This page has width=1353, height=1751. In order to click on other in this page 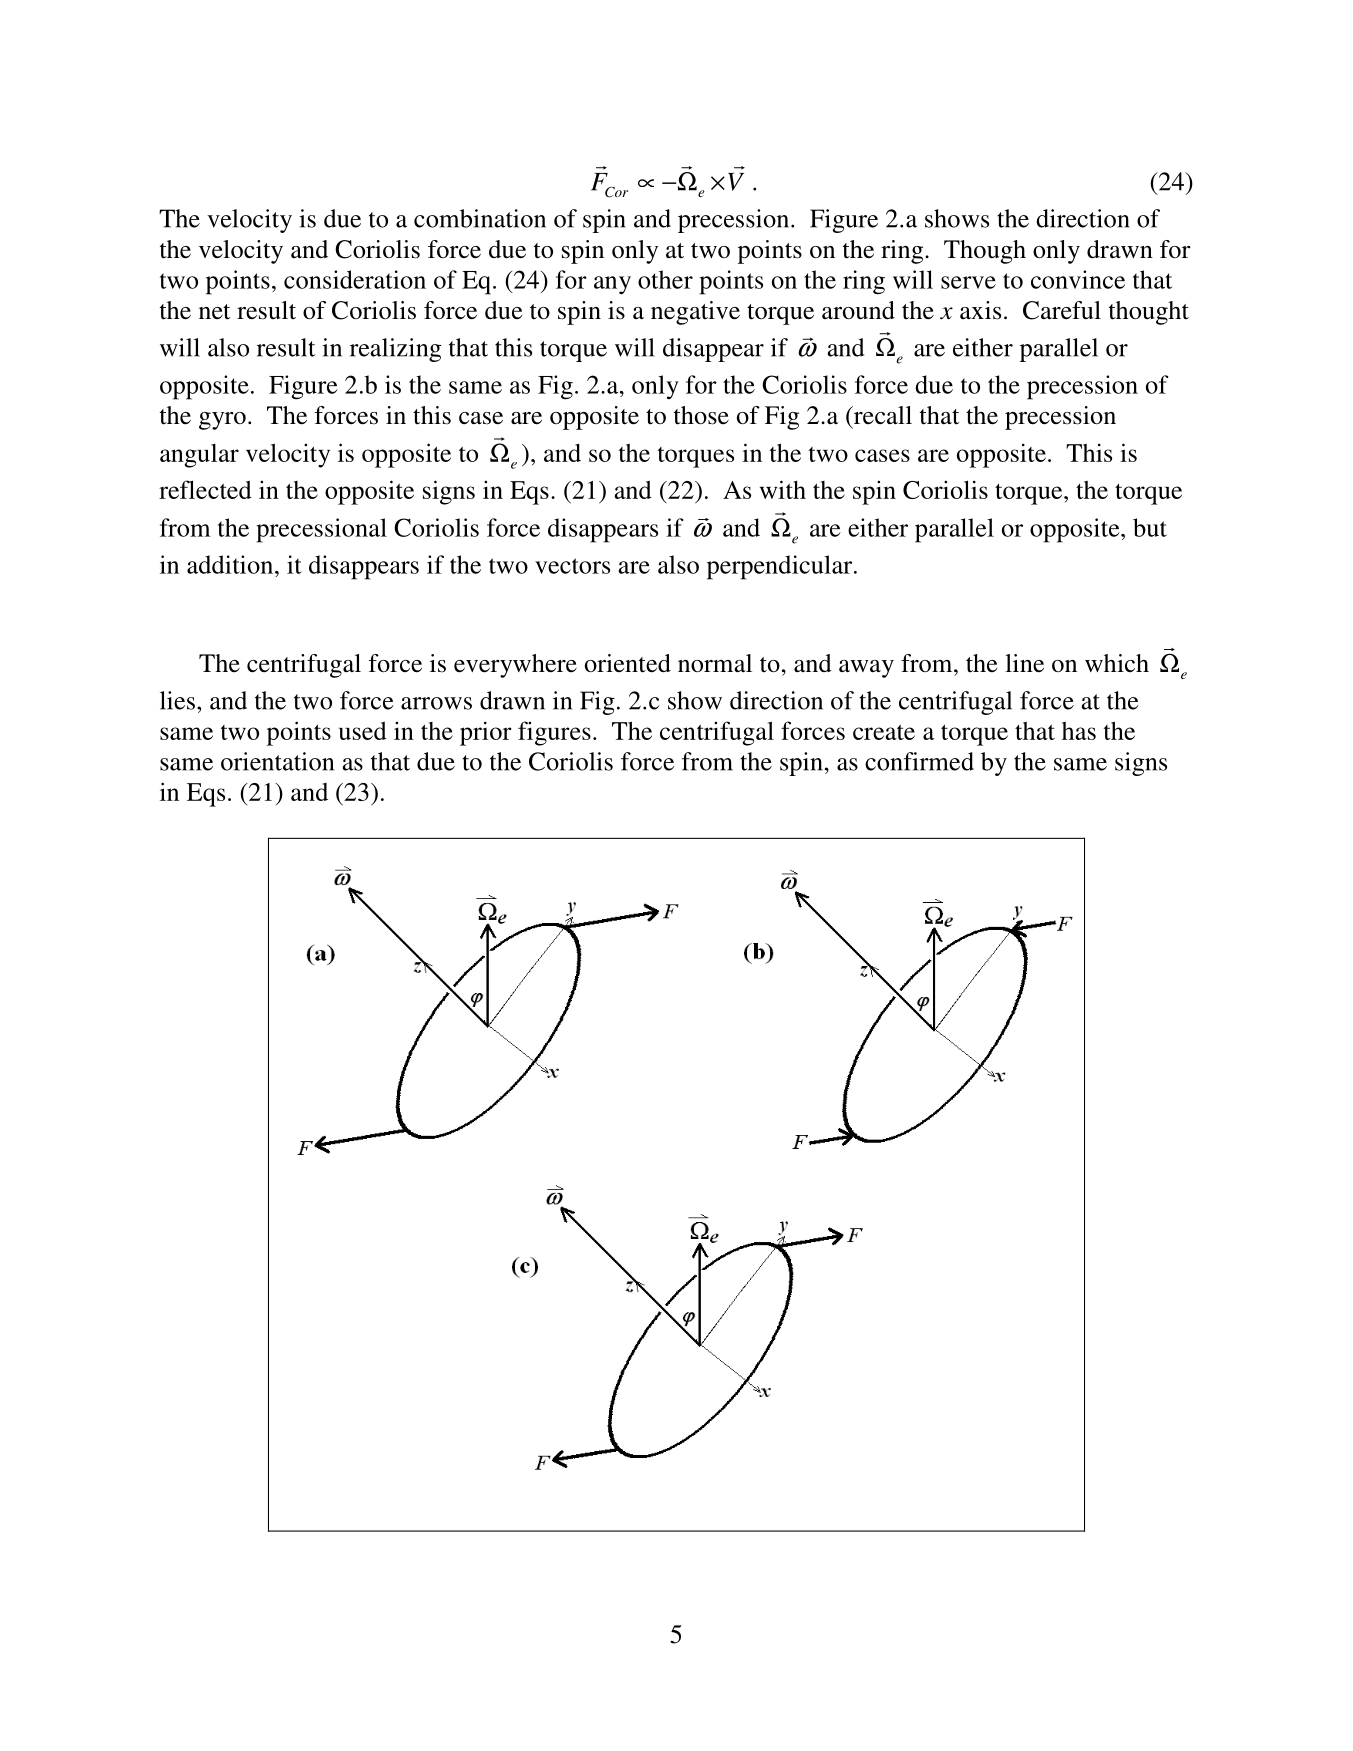, I will do `click(665, 279)`.
